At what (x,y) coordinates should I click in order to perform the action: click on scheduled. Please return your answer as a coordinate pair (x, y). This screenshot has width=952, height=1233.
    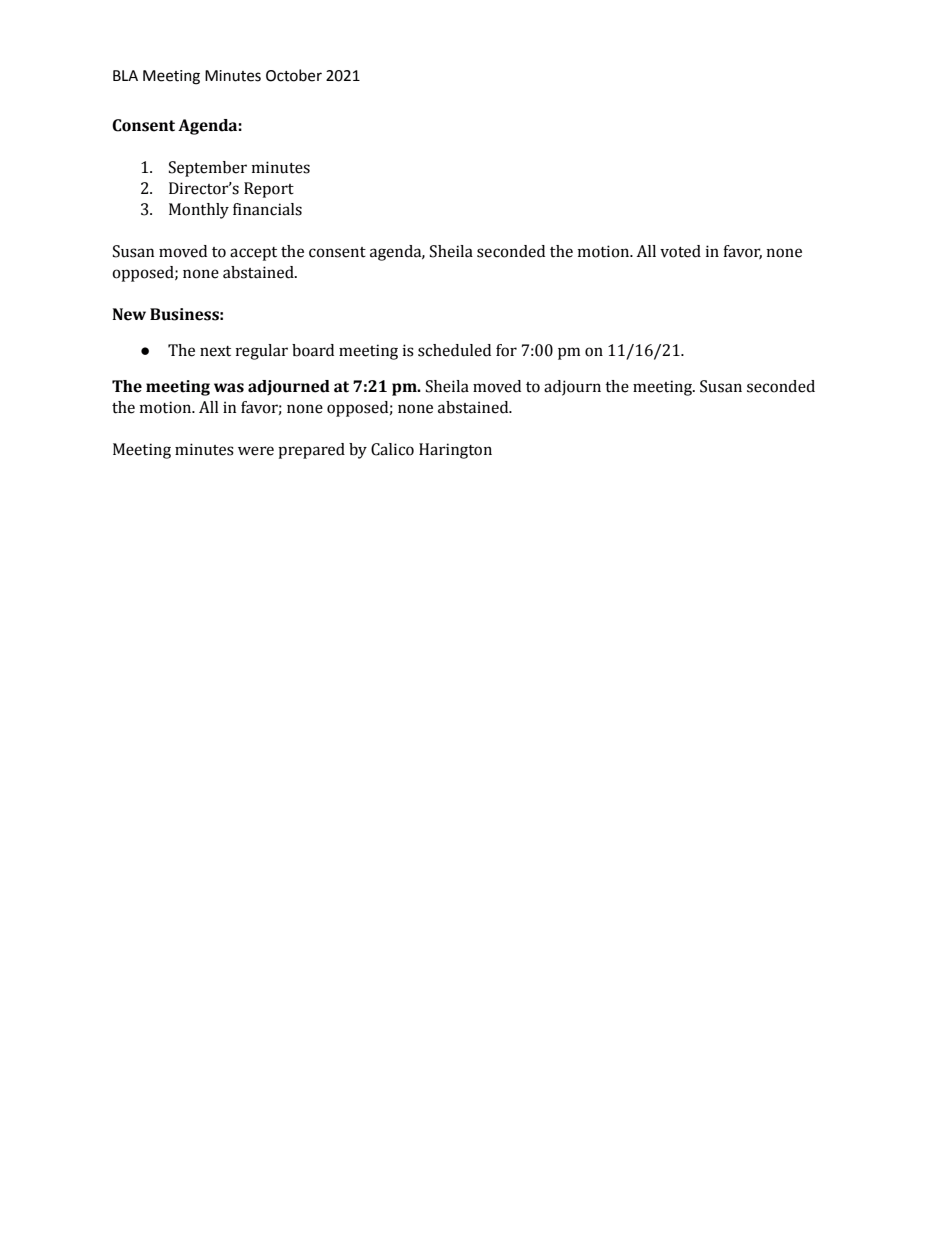
    Looking at the image, I should click on (454, 350).
